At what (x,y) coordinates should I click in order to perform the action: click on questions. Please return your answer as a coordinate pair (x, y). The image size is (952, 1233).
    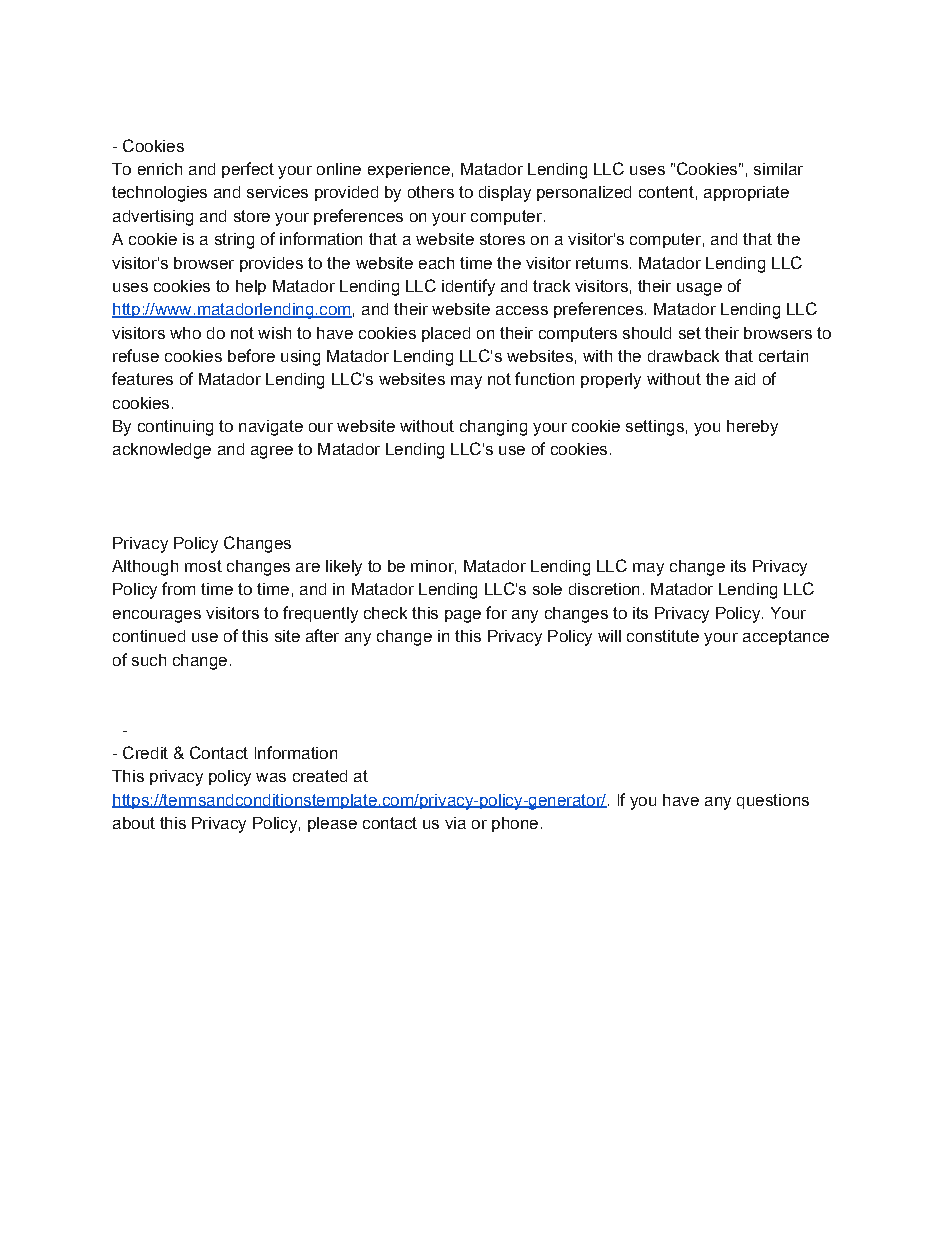
    Looking at the image, I should click on (773, 801).
